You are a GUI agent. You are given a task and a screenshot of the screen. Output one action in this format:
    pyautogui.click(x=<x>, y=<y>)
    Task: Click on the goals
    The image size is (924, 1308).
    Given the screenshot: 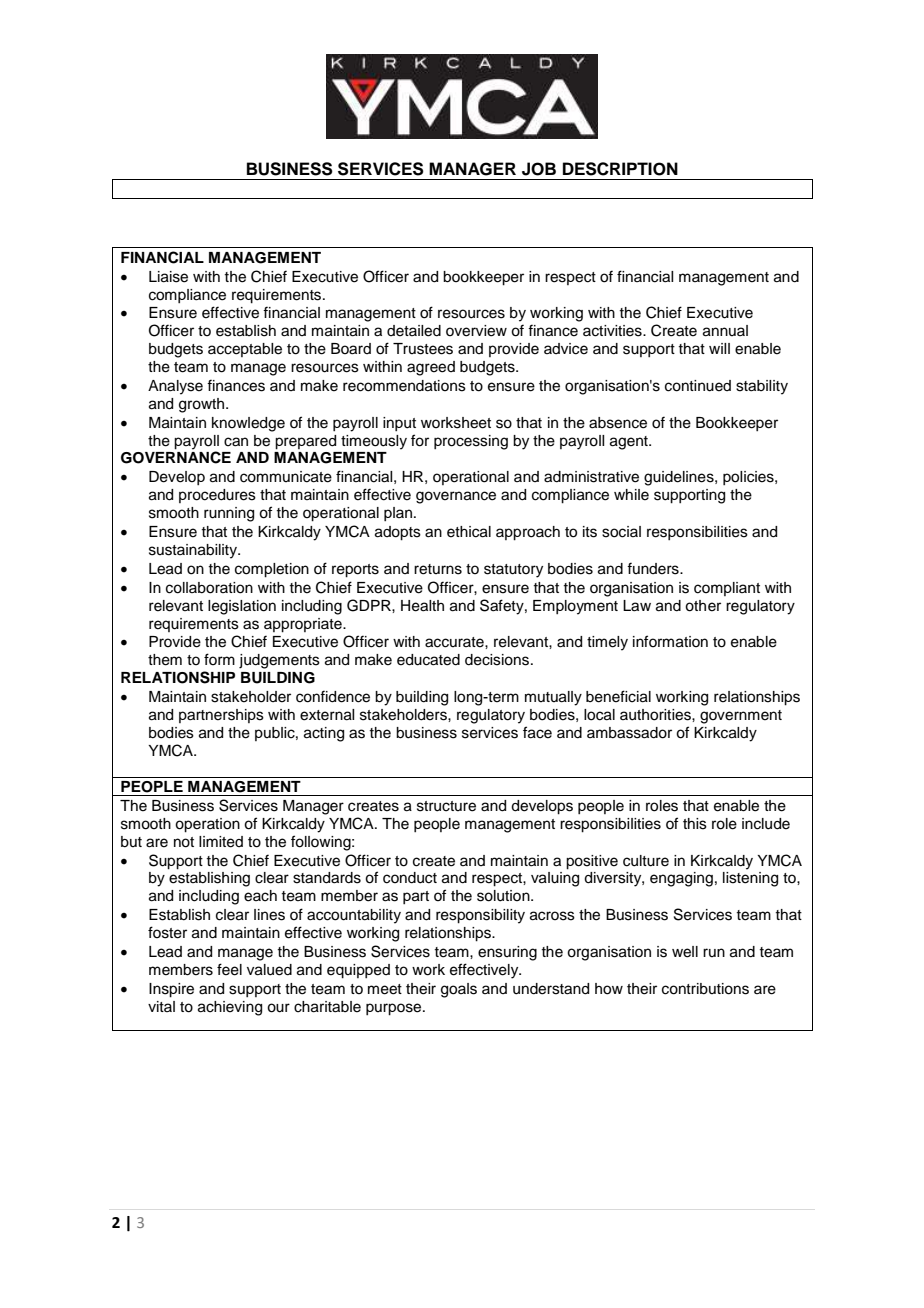 What is the action you would take?
    pyautogui.click(x=459, y=990)
